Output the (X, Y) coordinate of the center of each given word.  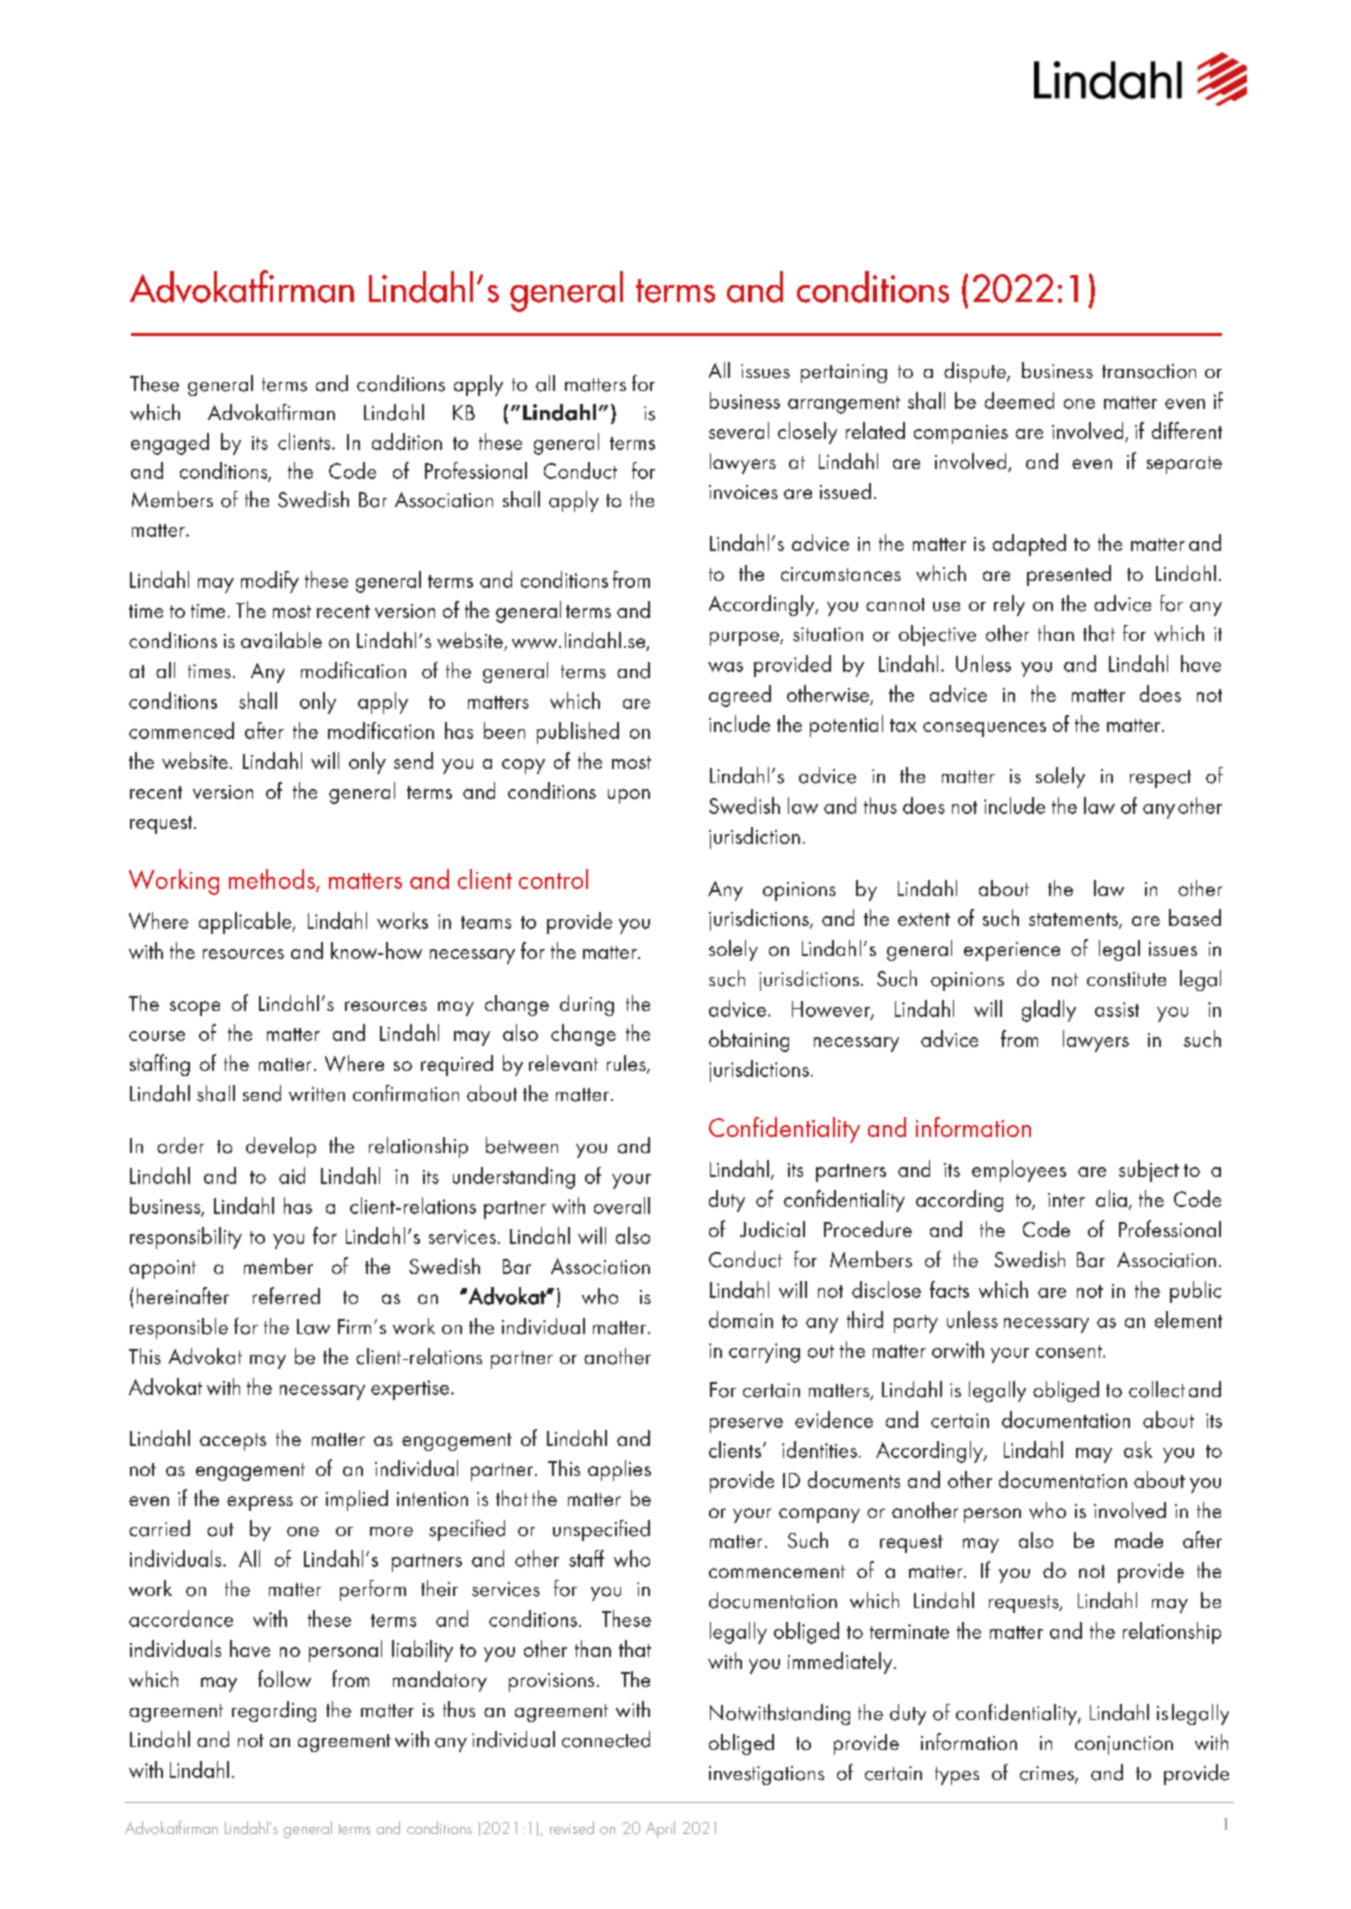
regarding (274, 1711)
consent (1070, 1351)
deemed (1019, 400)
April (660, 1829)
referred (286, 1295)
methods (273, 880)
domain (741, 1319)
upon (629, 796)
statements (1074, 921)
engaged (170, 444)
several (739, 430)
